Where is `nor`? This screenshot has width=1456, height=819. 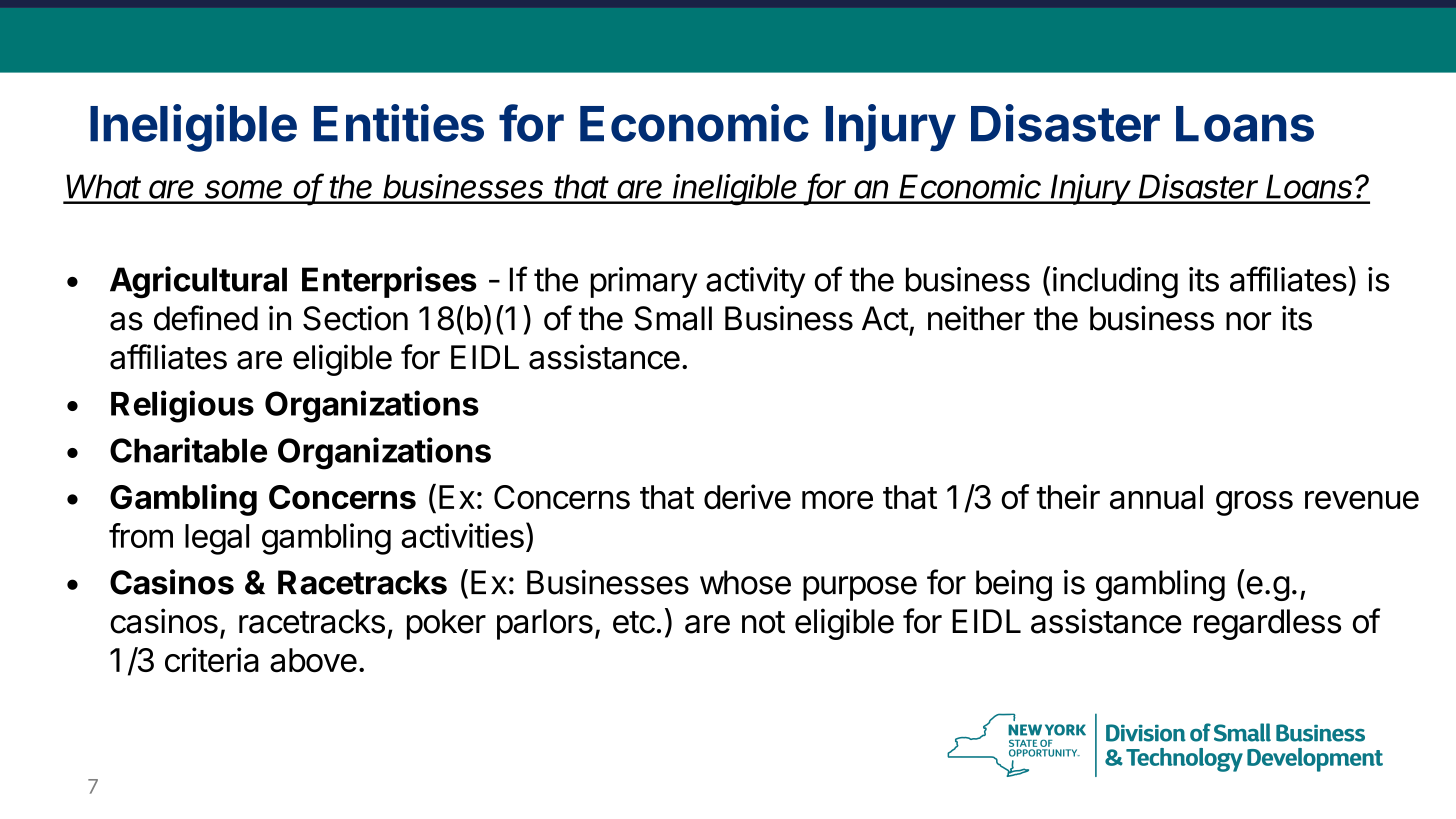 nor is located at coordinates (1248, 321).
